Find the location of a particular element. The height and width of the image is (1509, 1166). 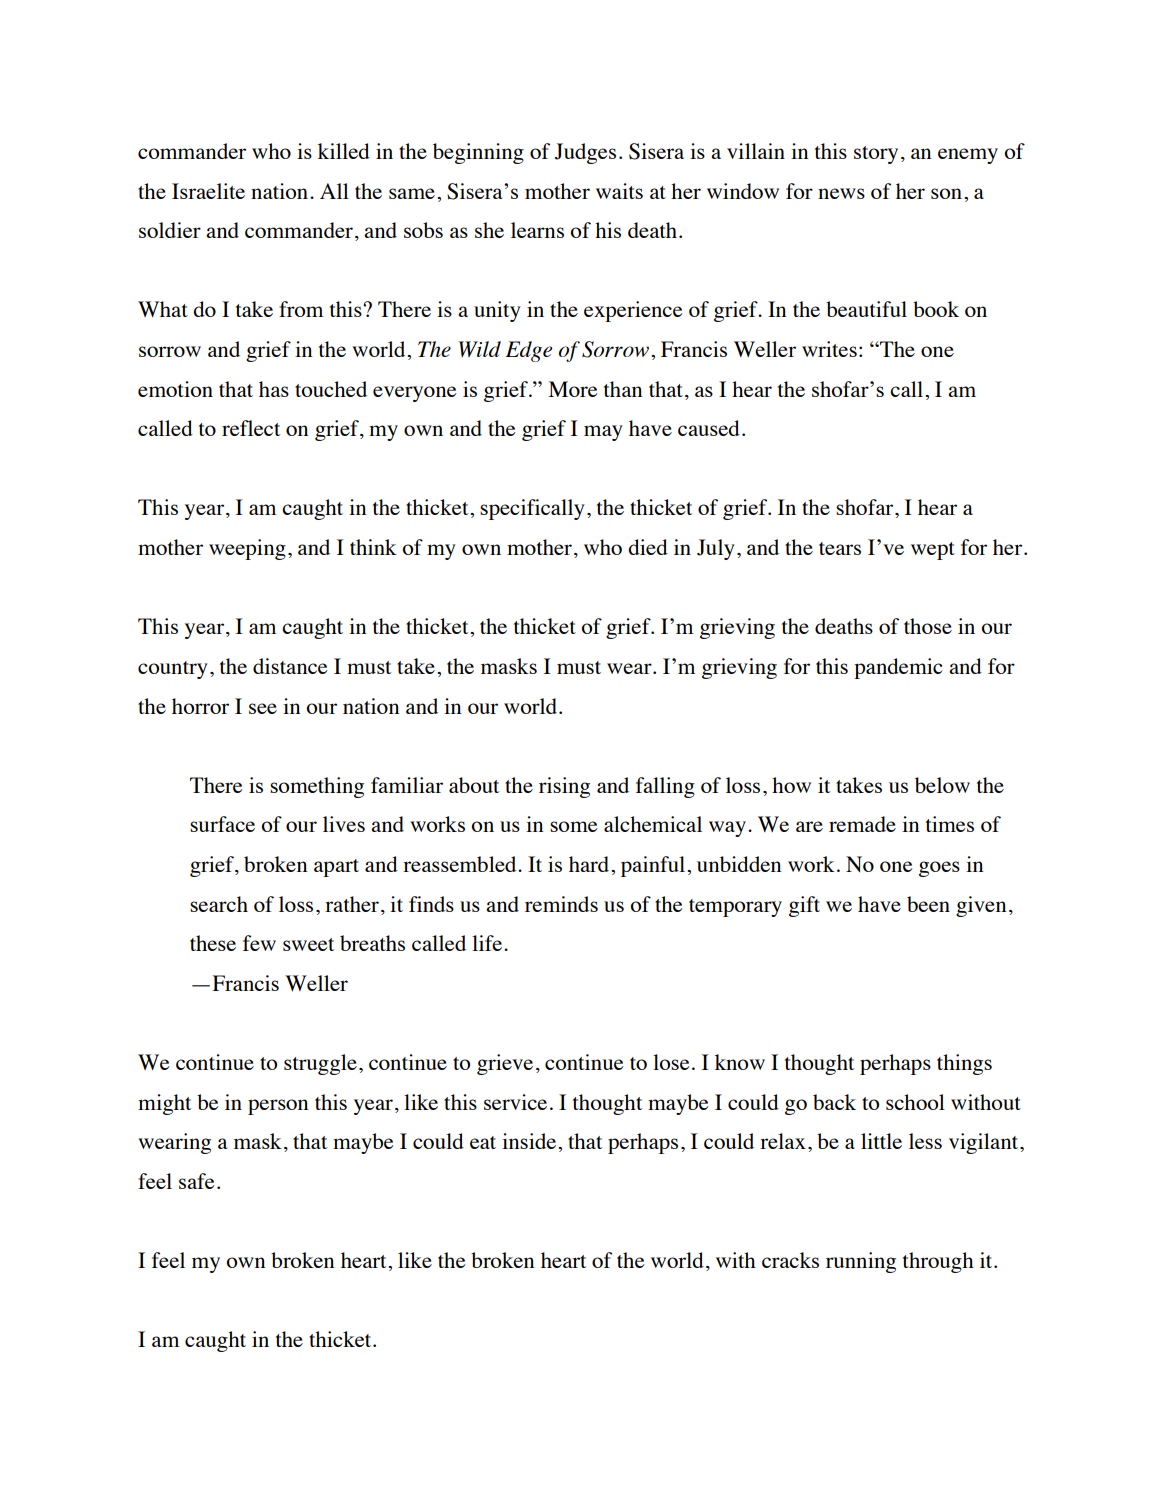

pandemic is located at coordinates (898, 668).
